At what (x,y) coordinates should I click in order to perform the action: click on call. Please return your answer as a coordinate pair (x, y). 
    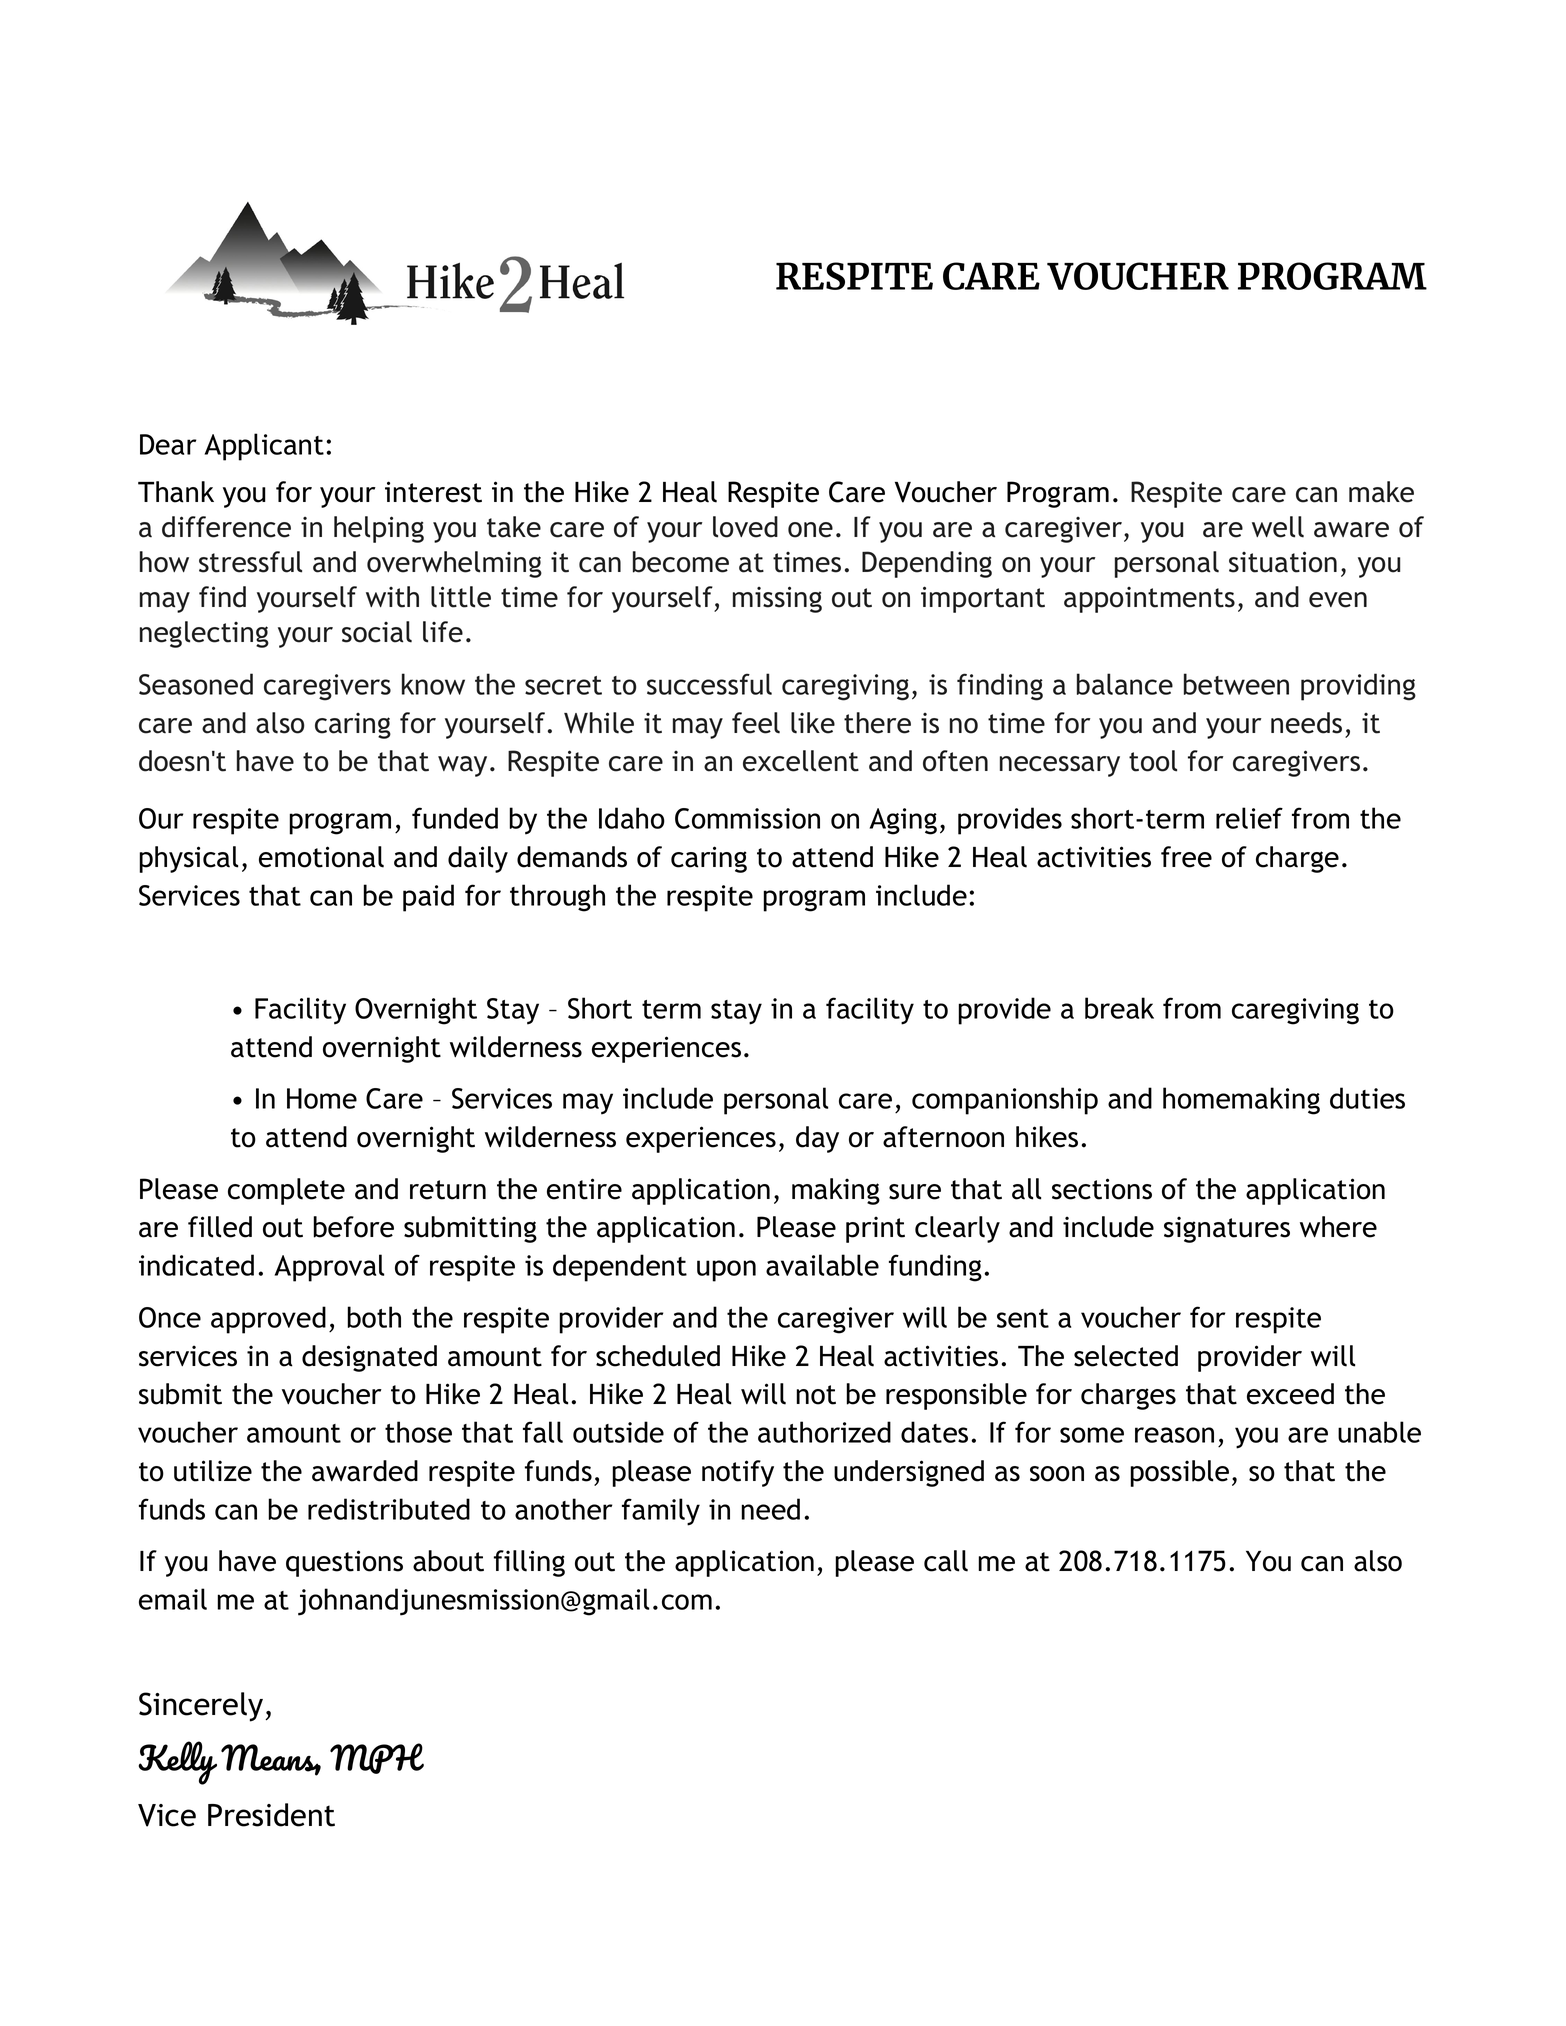
    Looking at the image, I should click on (946, 1561).
